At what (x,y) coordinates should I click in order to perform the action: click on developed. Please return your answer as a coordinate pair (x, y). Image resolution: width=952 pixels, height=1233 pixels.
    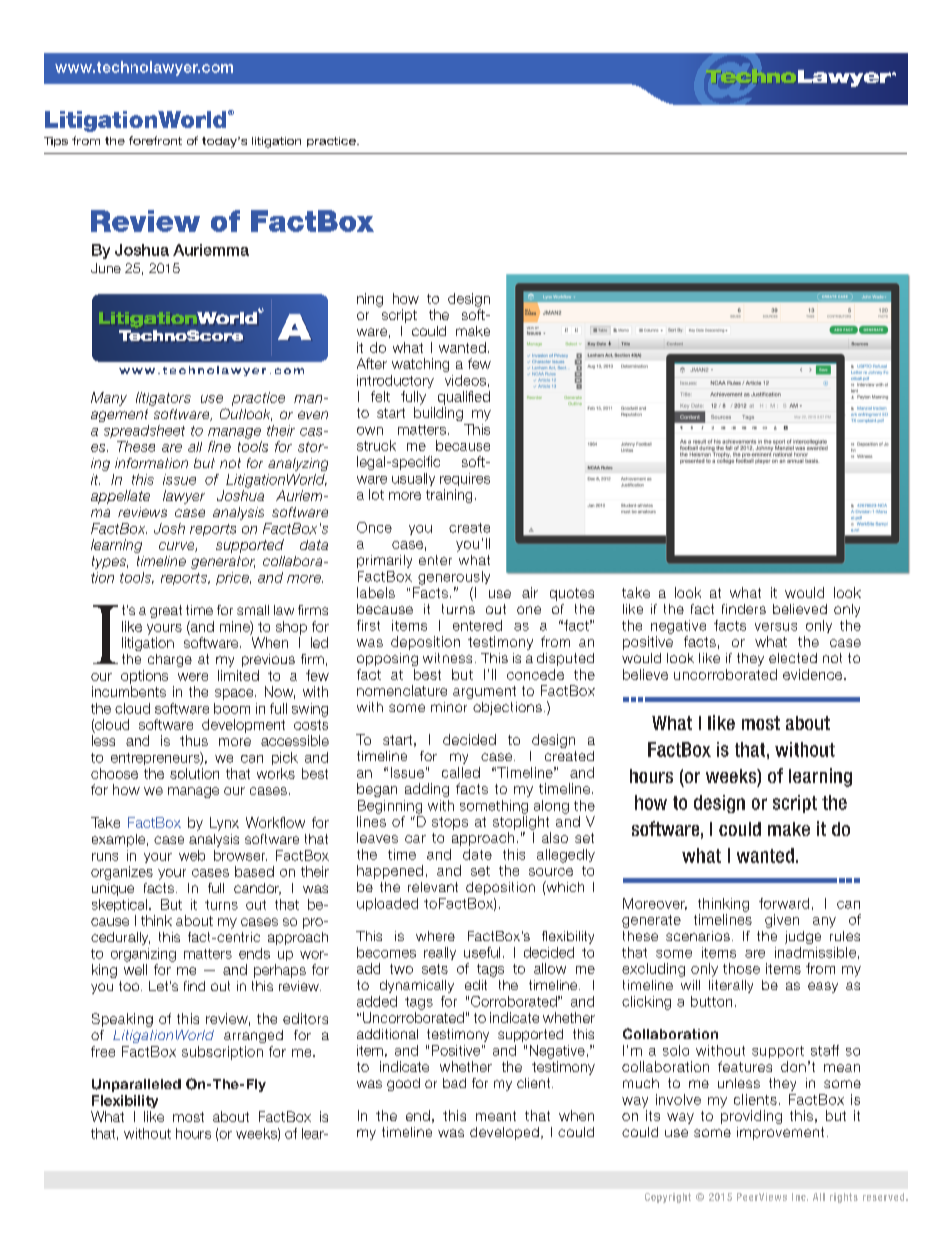
    Looking at the image, I should click on (504, 1133).
